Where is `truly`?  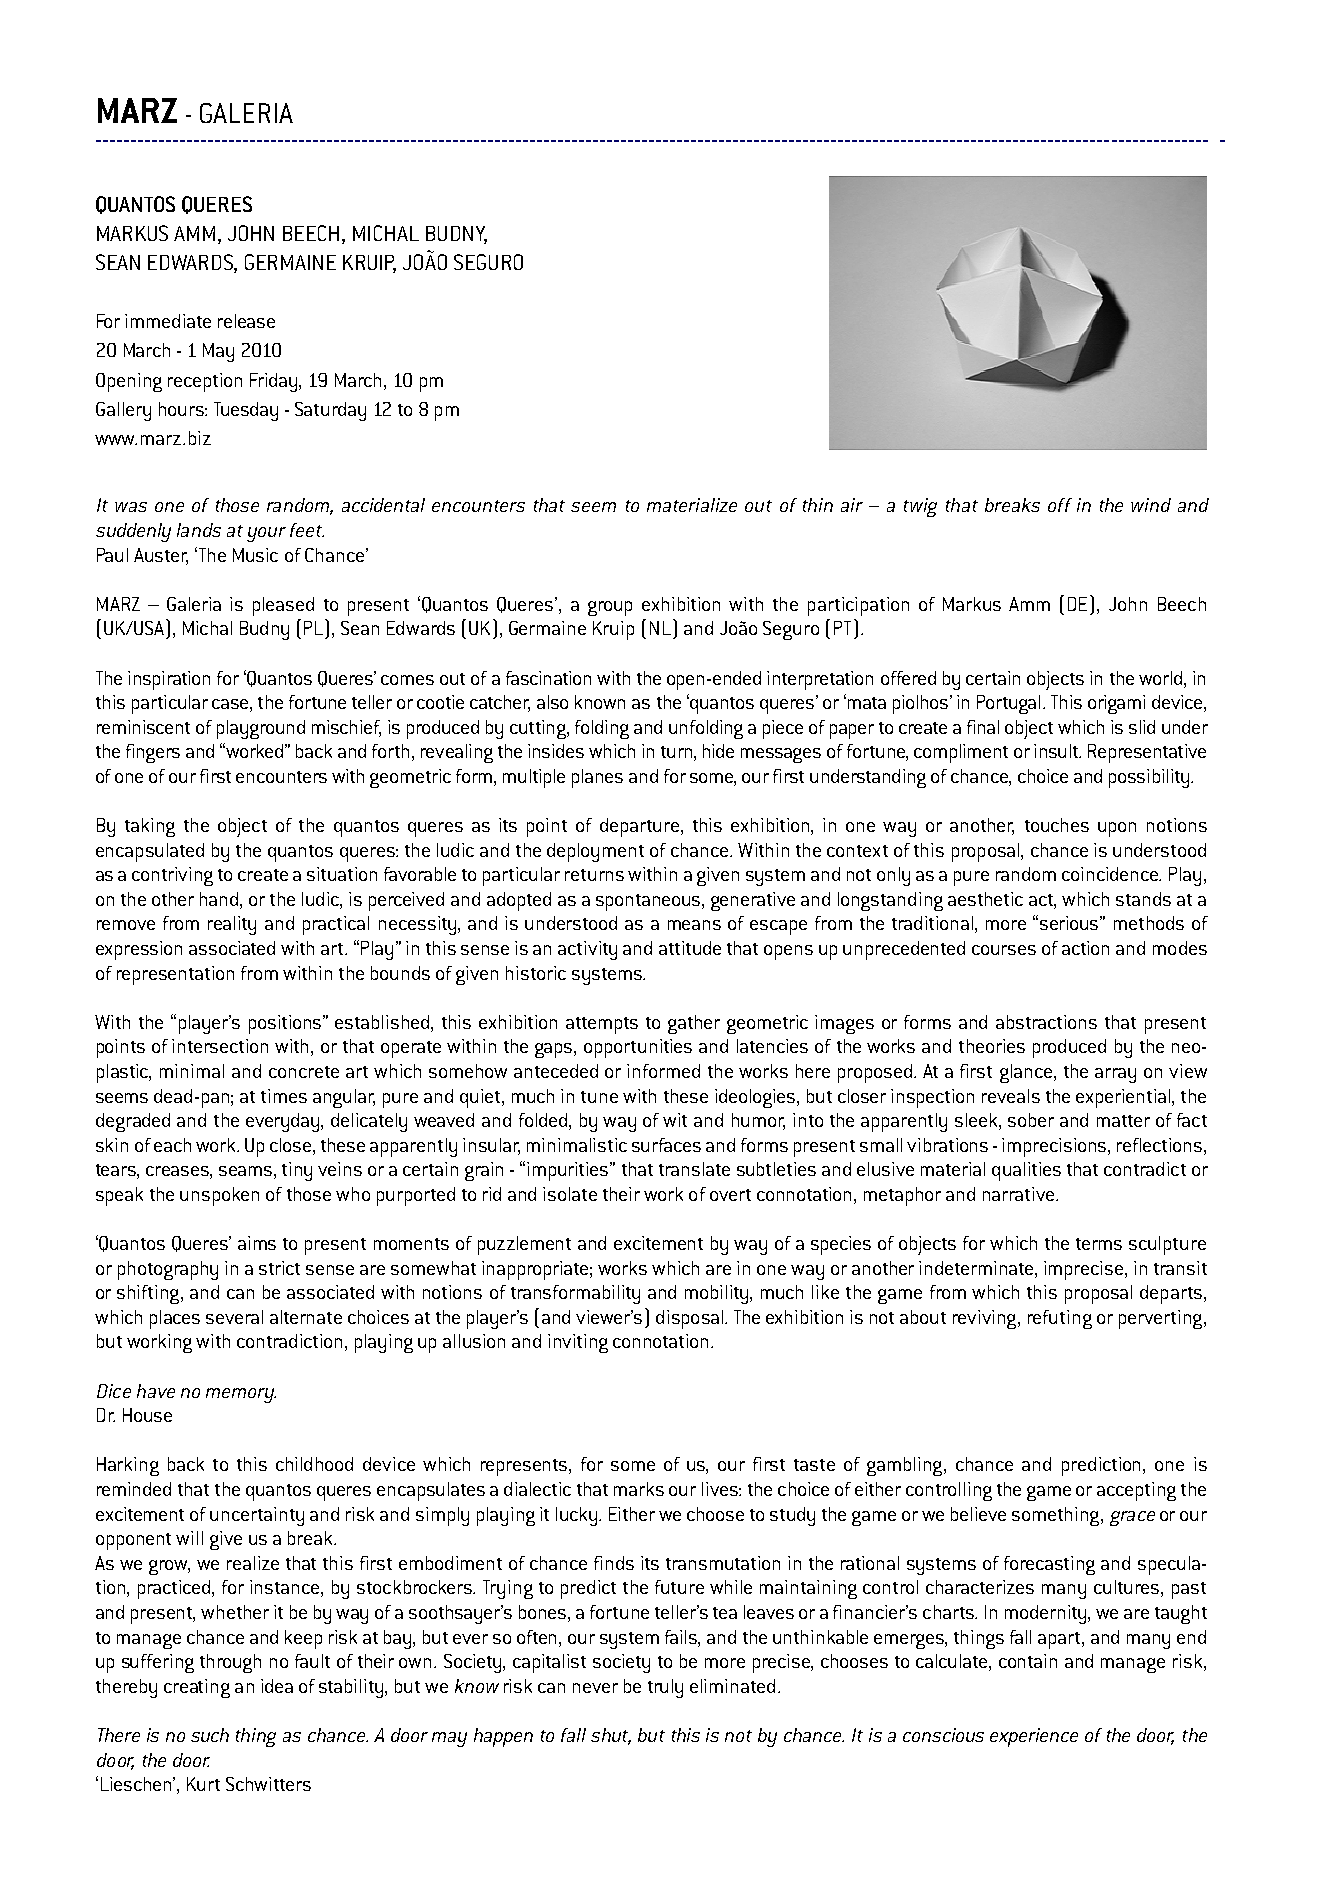
truly is located at coordinates (665, 1688).
